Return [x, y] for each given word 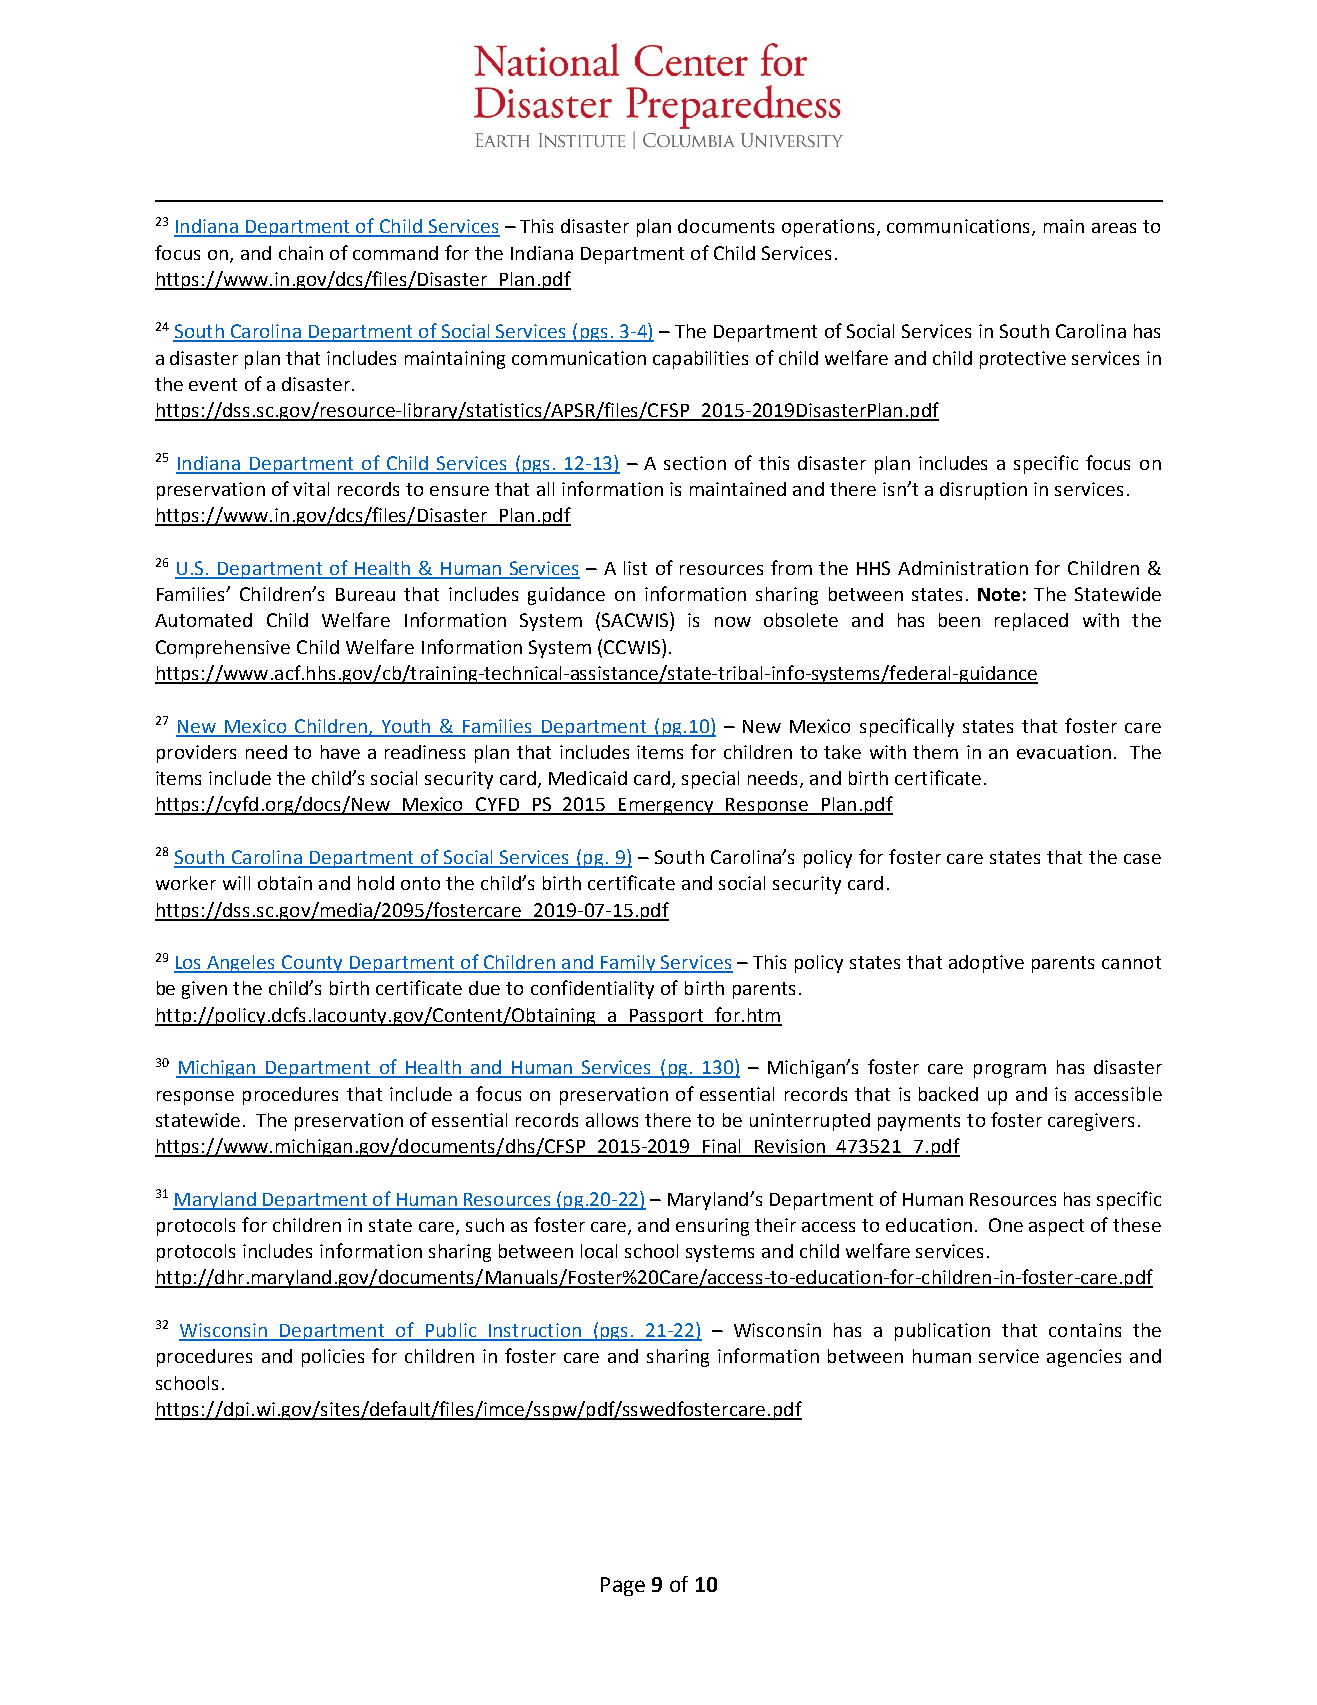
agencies [1084, 1358]
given [204, 990]
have [340, 752]
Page [623, 1586]
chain [301, 253]
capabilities [700, 360]
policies [333, 1358]
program [1010, 1071]
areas [1114, 228]
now [733, 622]
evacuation [1064, 752]
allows [612, 1120]
